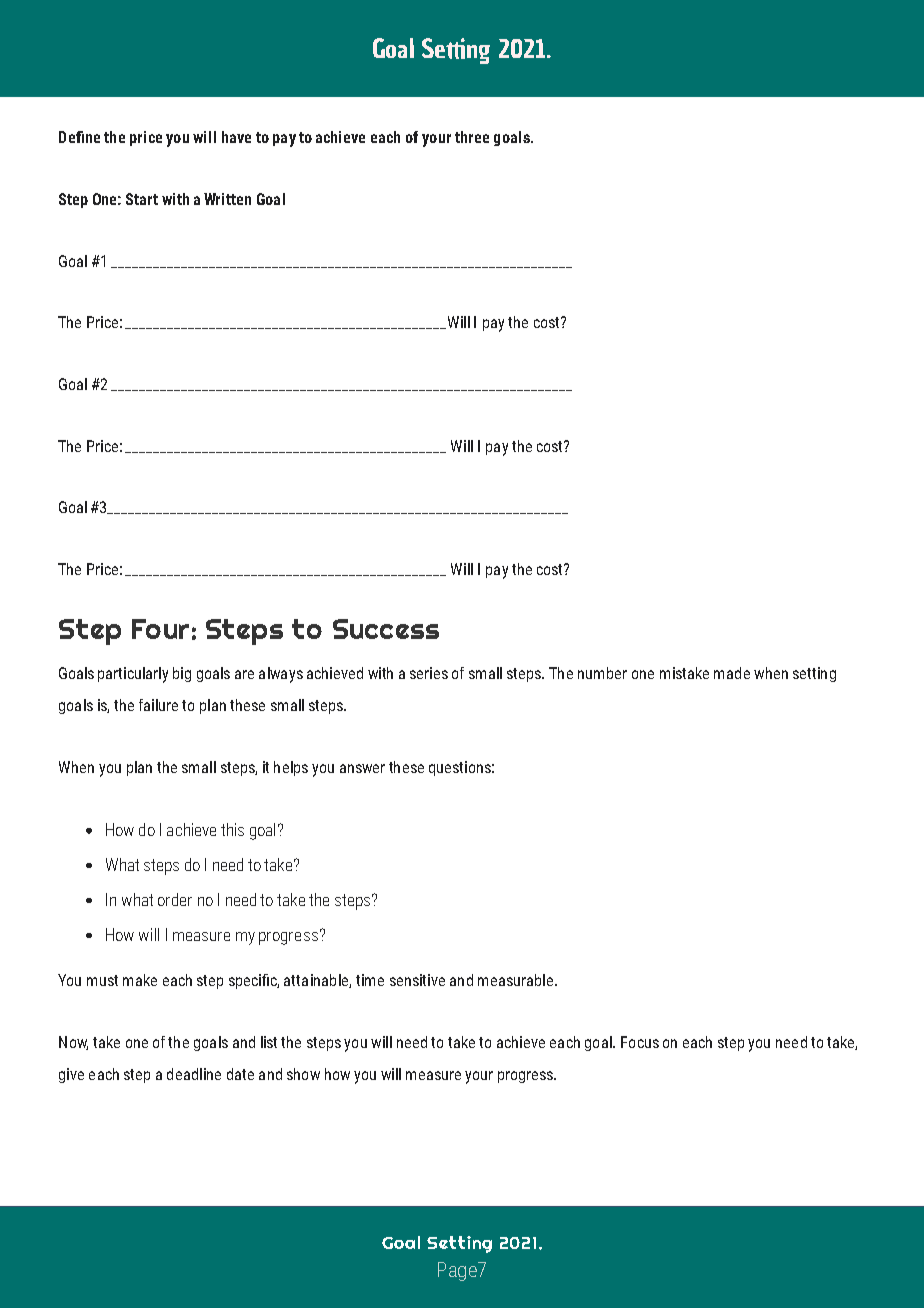 This screenshot has width=924, height=1308. What do you see at coordinates (160, 629) in the screenshot?
I see `Four` at bounding box center [160, 629].
